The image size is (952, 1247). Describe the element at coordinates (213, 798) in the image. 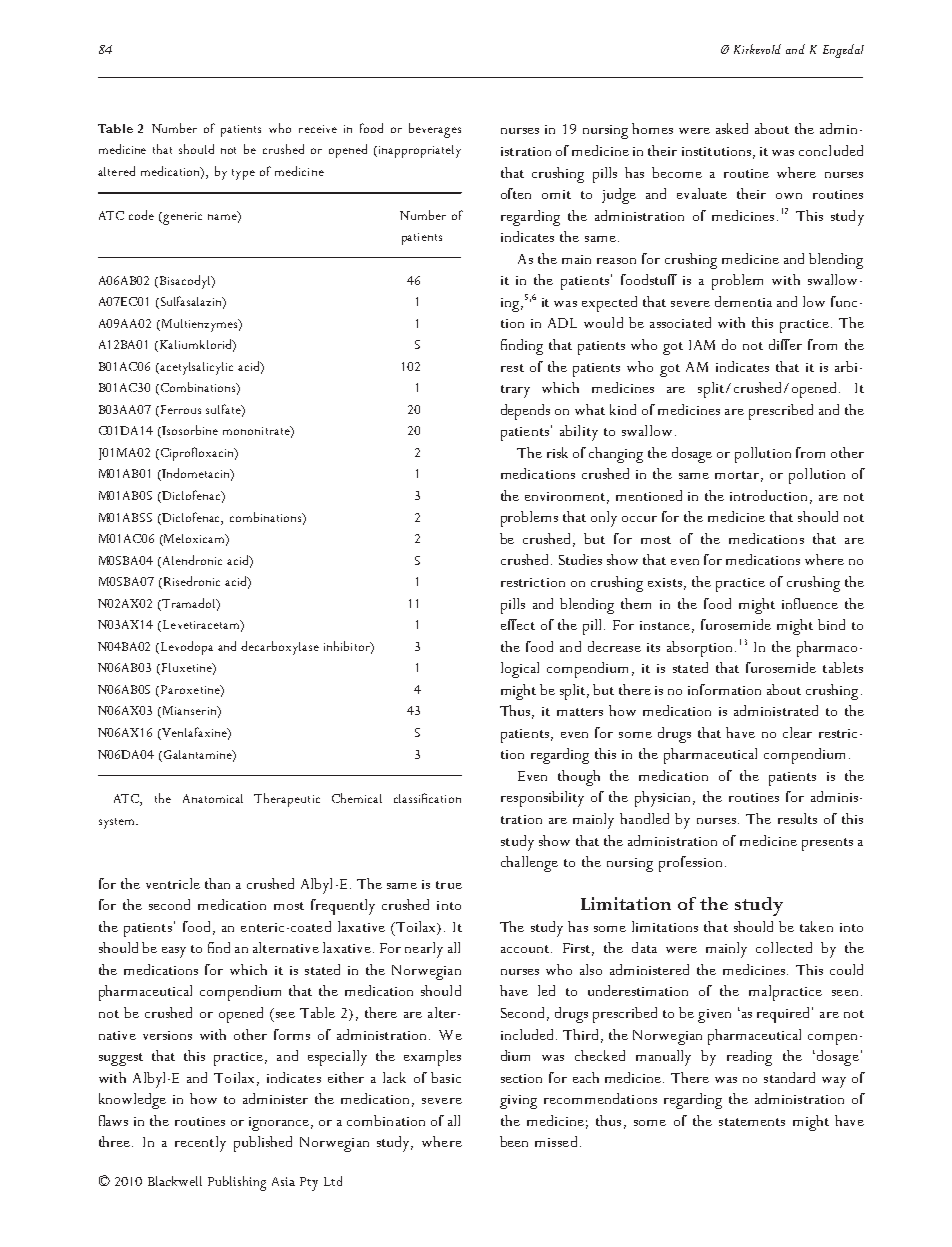

I see `Anatomical` at that location.
